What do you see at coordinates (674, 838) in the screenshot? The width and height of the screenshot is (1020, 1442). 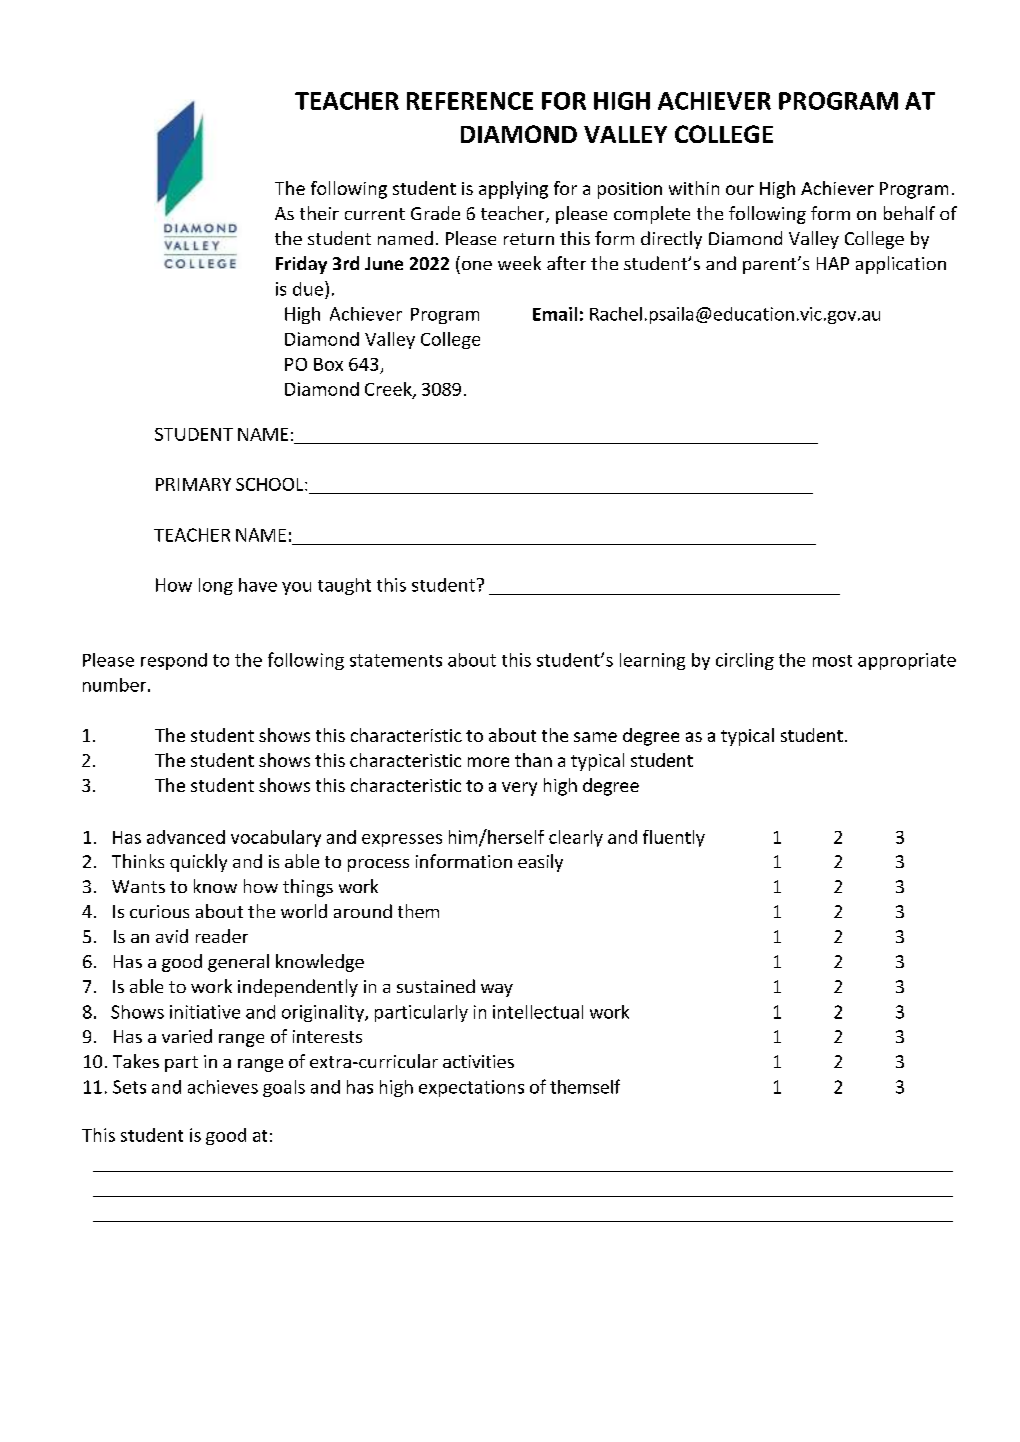 I see `fluently` at bounding box center [674, 838].
